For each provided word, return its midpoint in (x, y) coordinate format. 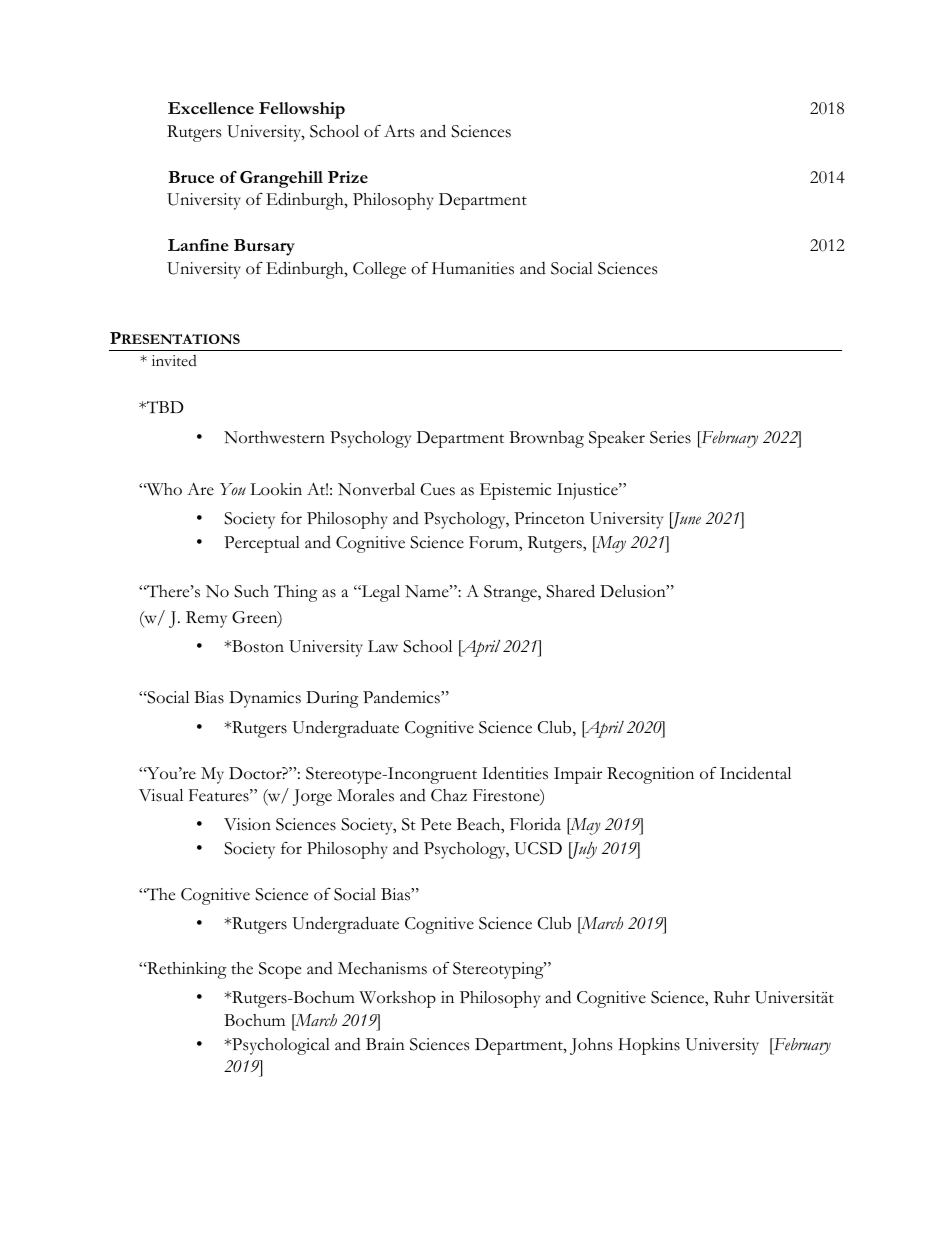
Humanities (473, 268)
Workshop (397, 999)
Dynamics (265, 699)
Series (670, 437)
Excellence (211, 108)
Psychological (280, 1046)
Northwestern (274, 437)
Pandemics (402, 697)
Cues (438, 489)
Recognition (650, 775)
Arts (399, 131)
